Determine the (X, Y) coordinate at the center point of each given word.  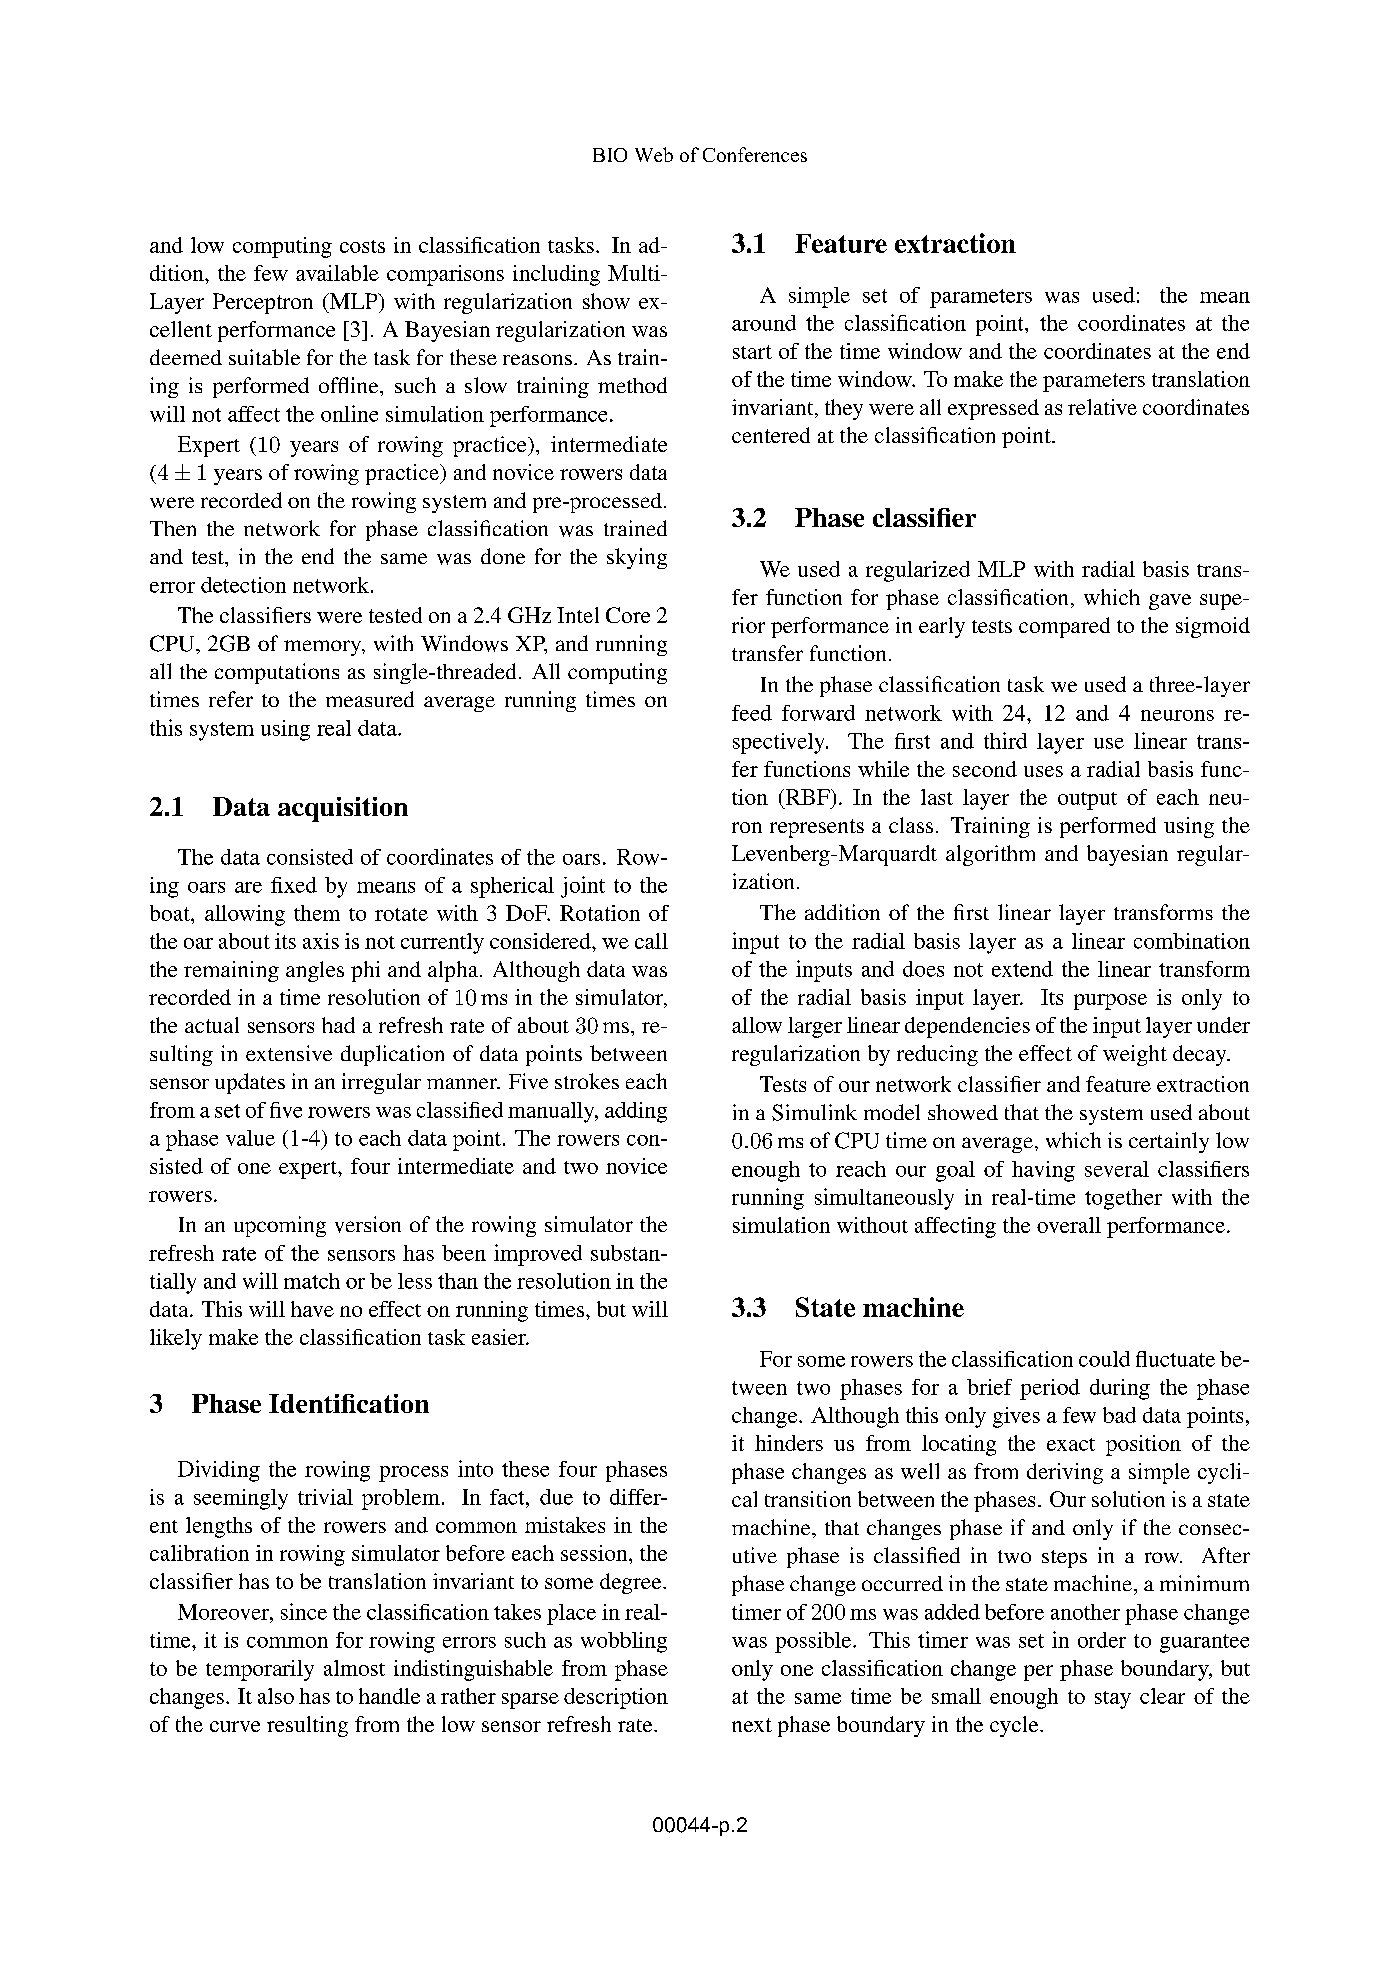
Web (654, 154)
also (276, 1696)
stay (1113, 1700)
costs (362, 246)
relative (1102, 407)
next (752, 1725)
